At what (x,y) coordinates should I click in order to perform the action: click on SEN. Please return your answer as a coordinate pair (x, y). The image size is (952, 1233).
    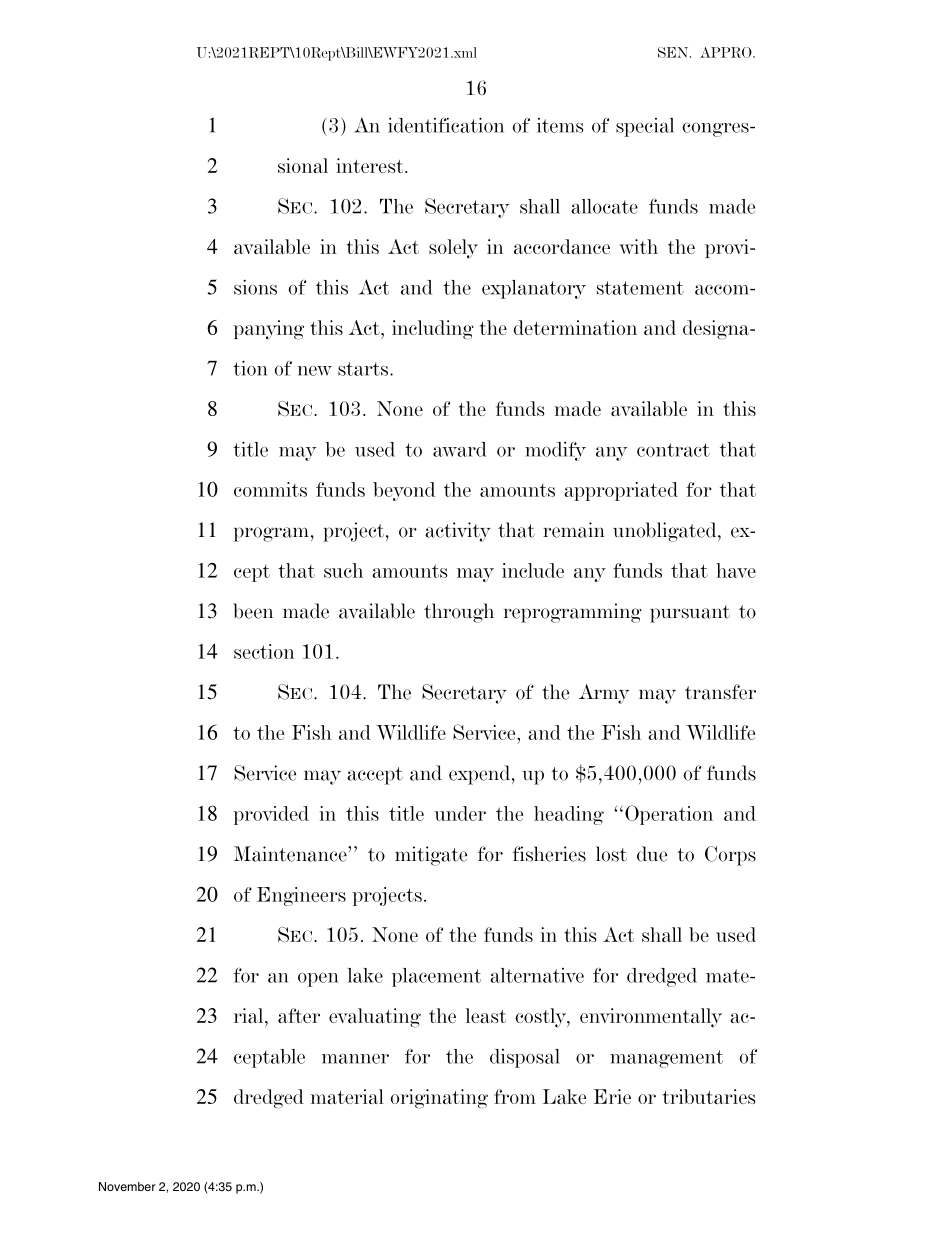
    Looking at the image, I should click on (674, 52).
